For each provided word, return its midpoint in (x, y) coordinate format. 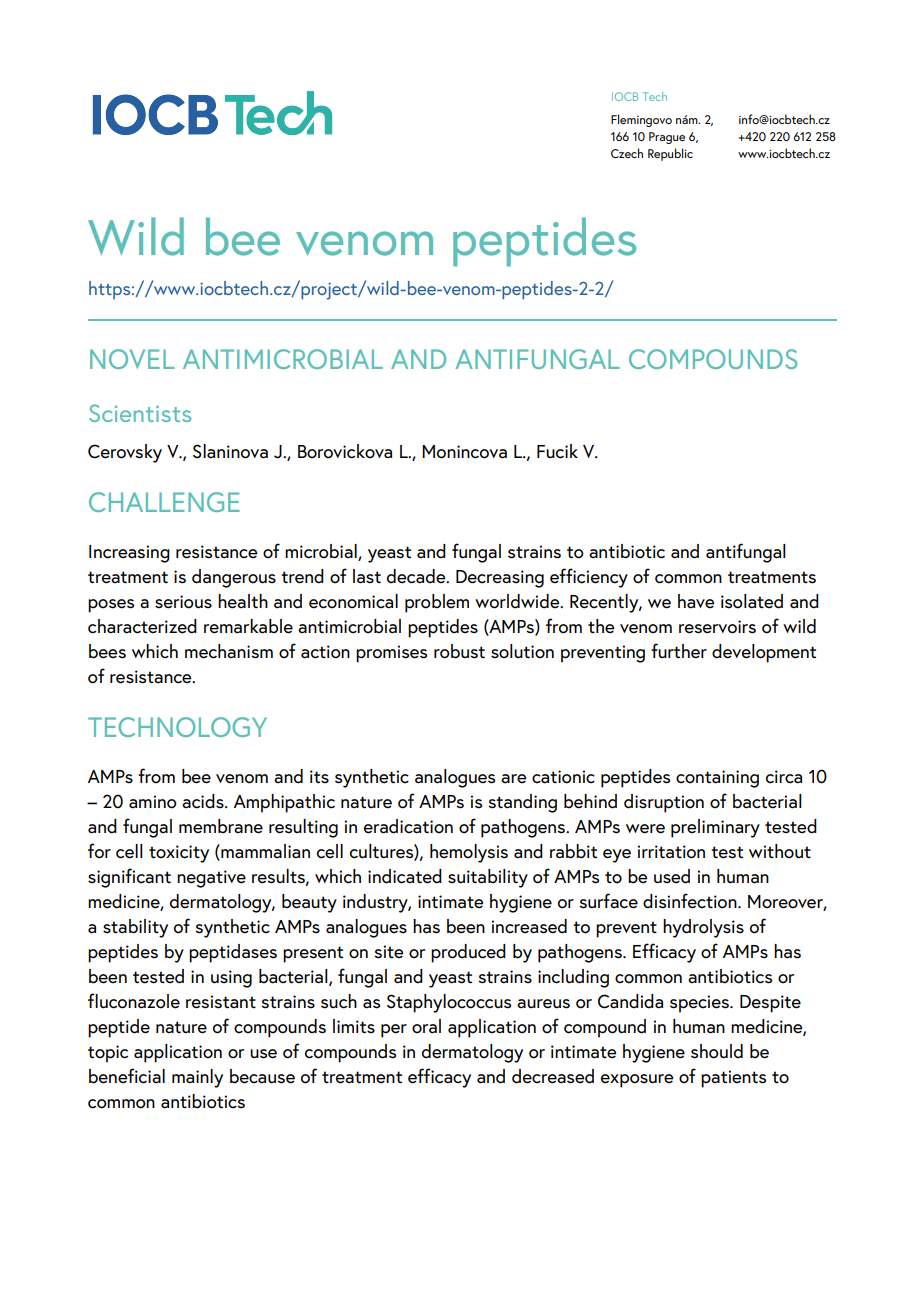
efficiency (589, 578)
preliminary (715, 828)
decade (417, 576)
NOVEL (132, 359)
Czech (627, 153)
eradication (408, 826)
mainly (197, 1078)
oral (426, 1026)
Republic (670, 154)
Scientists (140, 413)
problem (437, 603)
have (696, 601)
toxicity (179, 854)
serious (183, 602)
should (717, 1051)
